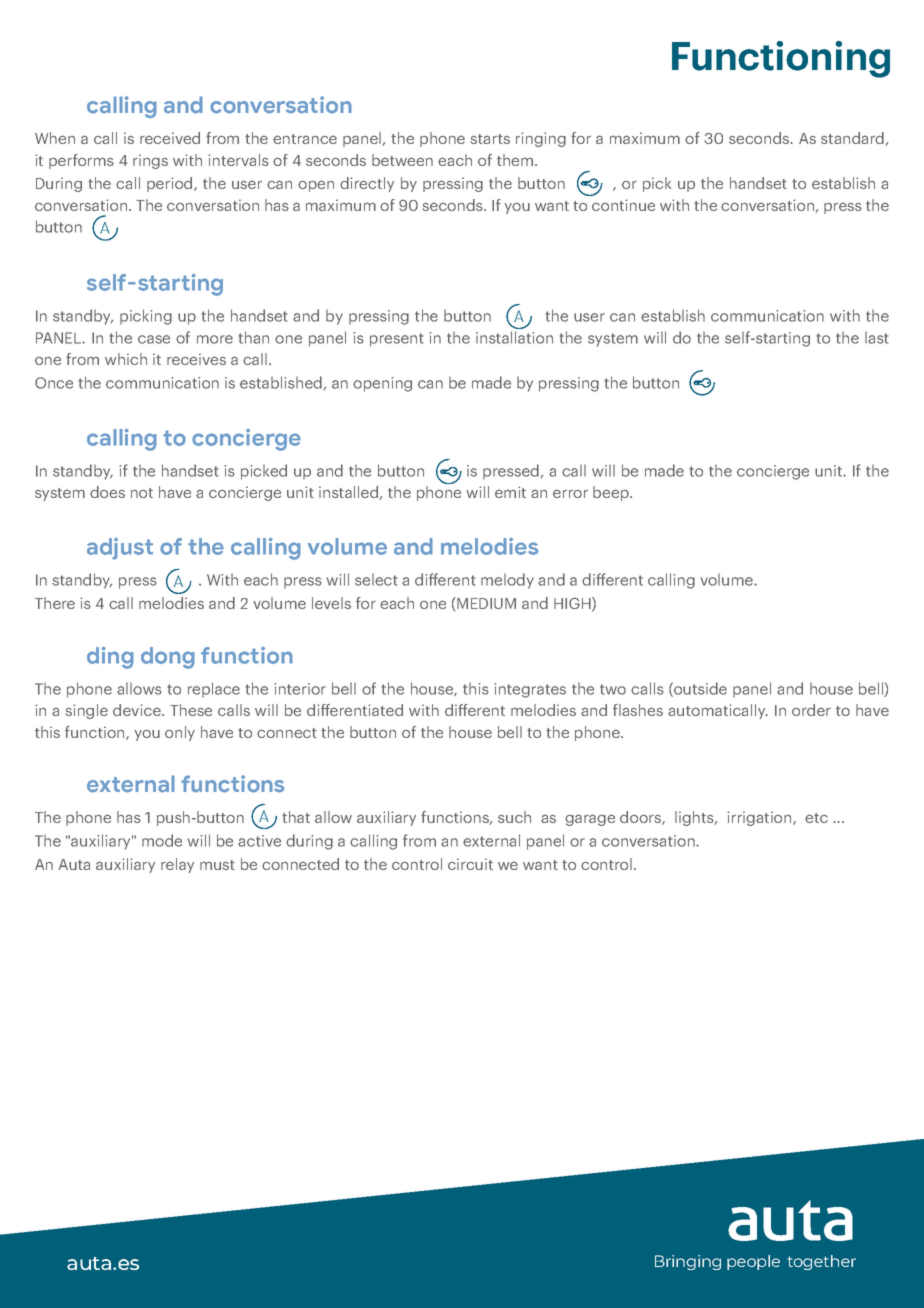 The width and height of the screenshot is (924, 1308). Describe the element at coordinates (821, 1262) in the screenshot. I see `together` at that location.
